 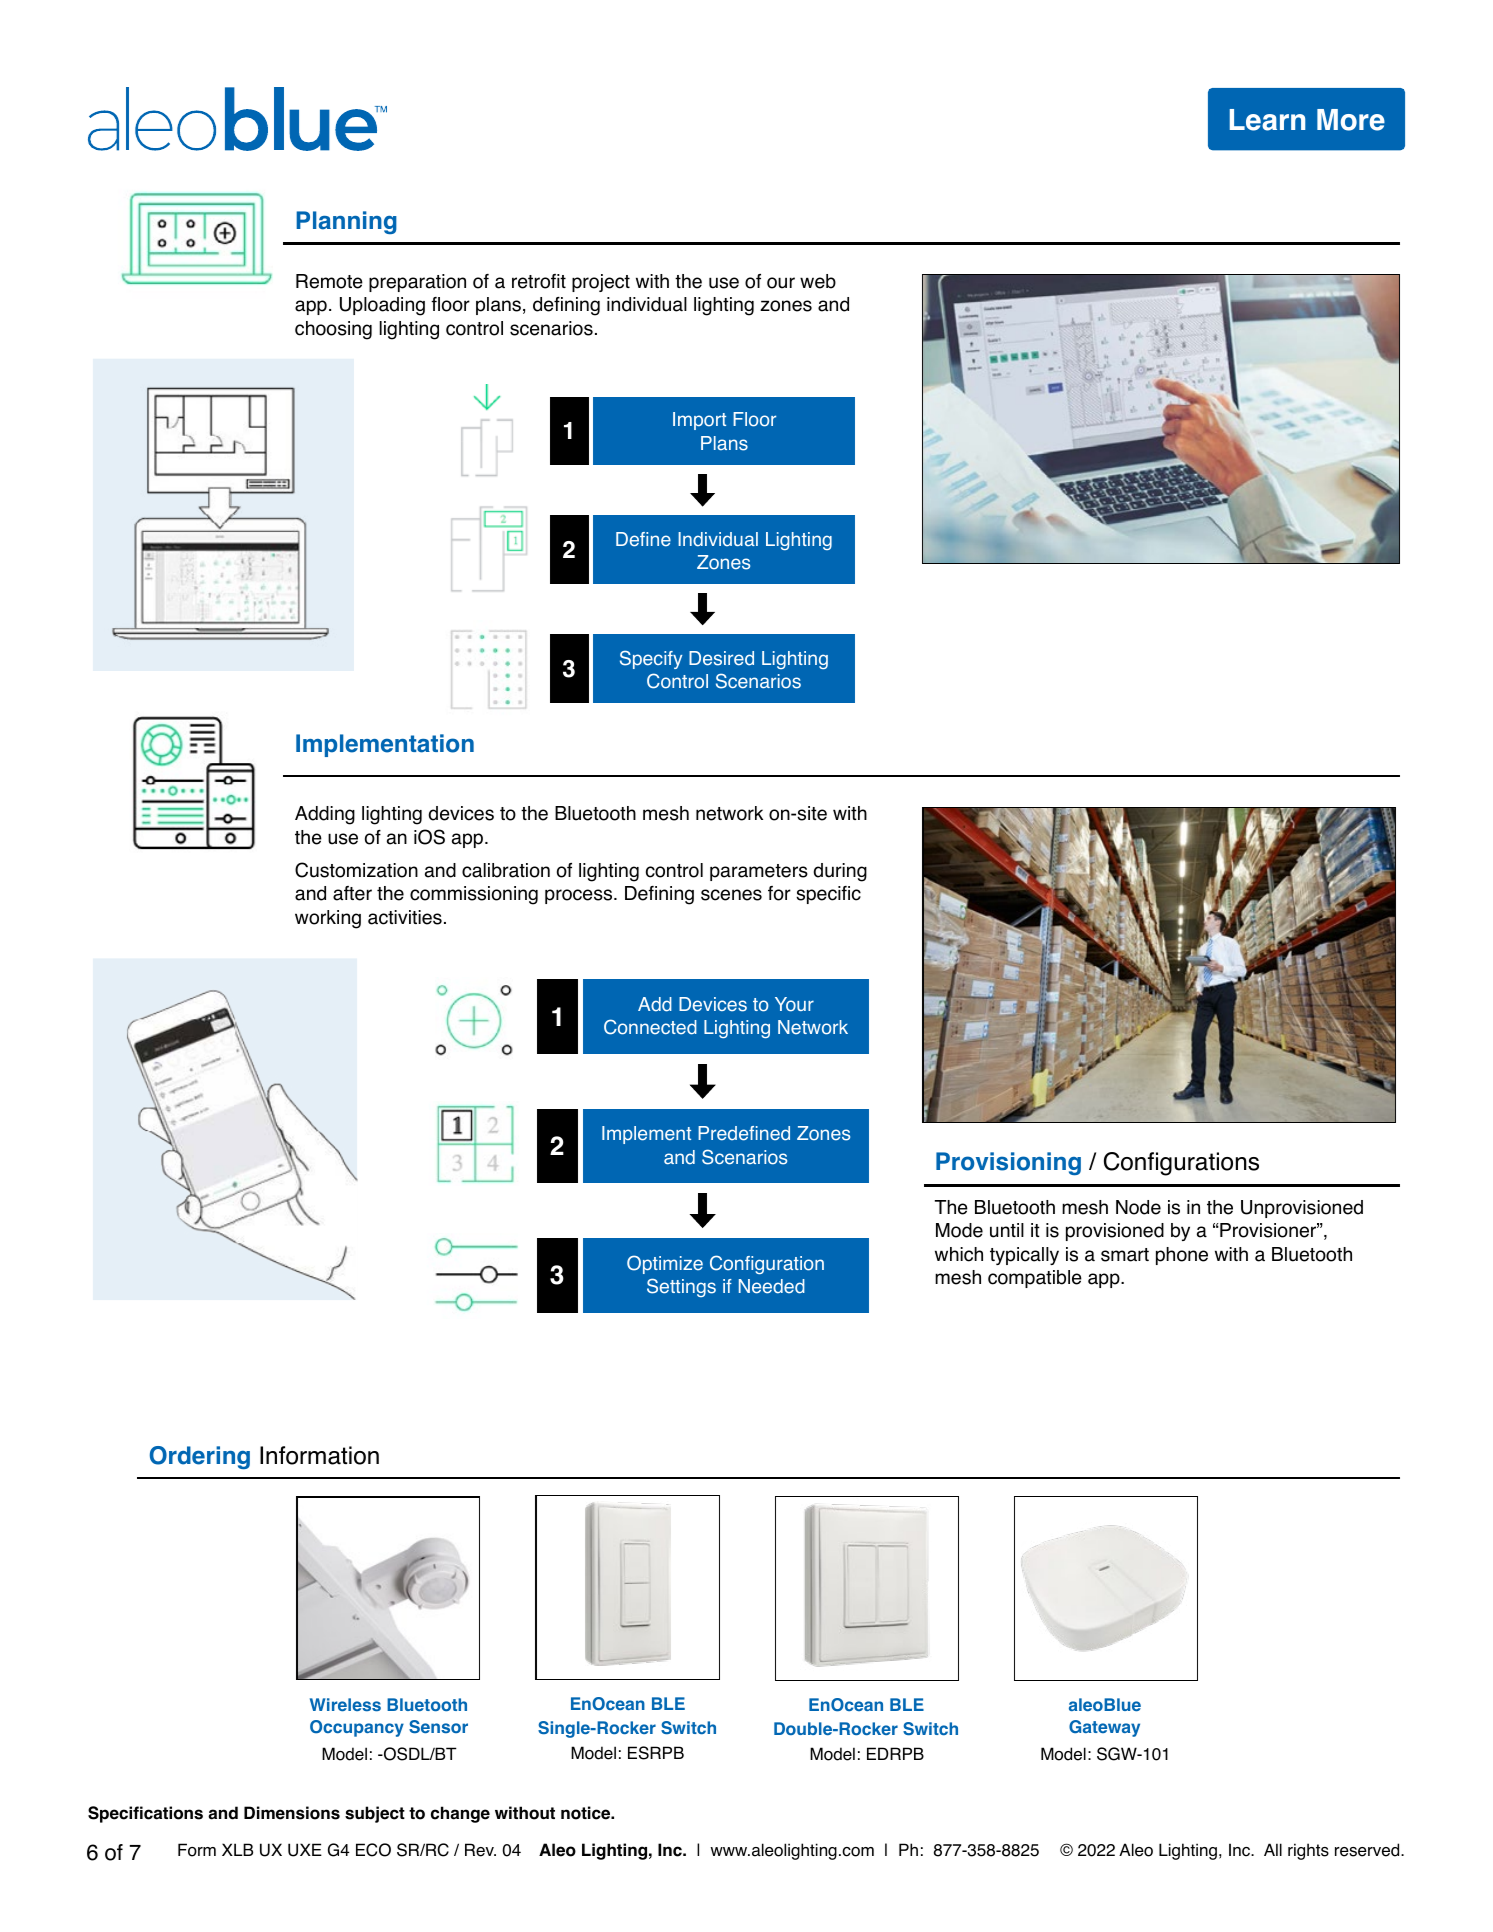 What do you see at coordinates (375, 1814) in the screenshot?
I see `subject` at bounding box center [375, 1814].
